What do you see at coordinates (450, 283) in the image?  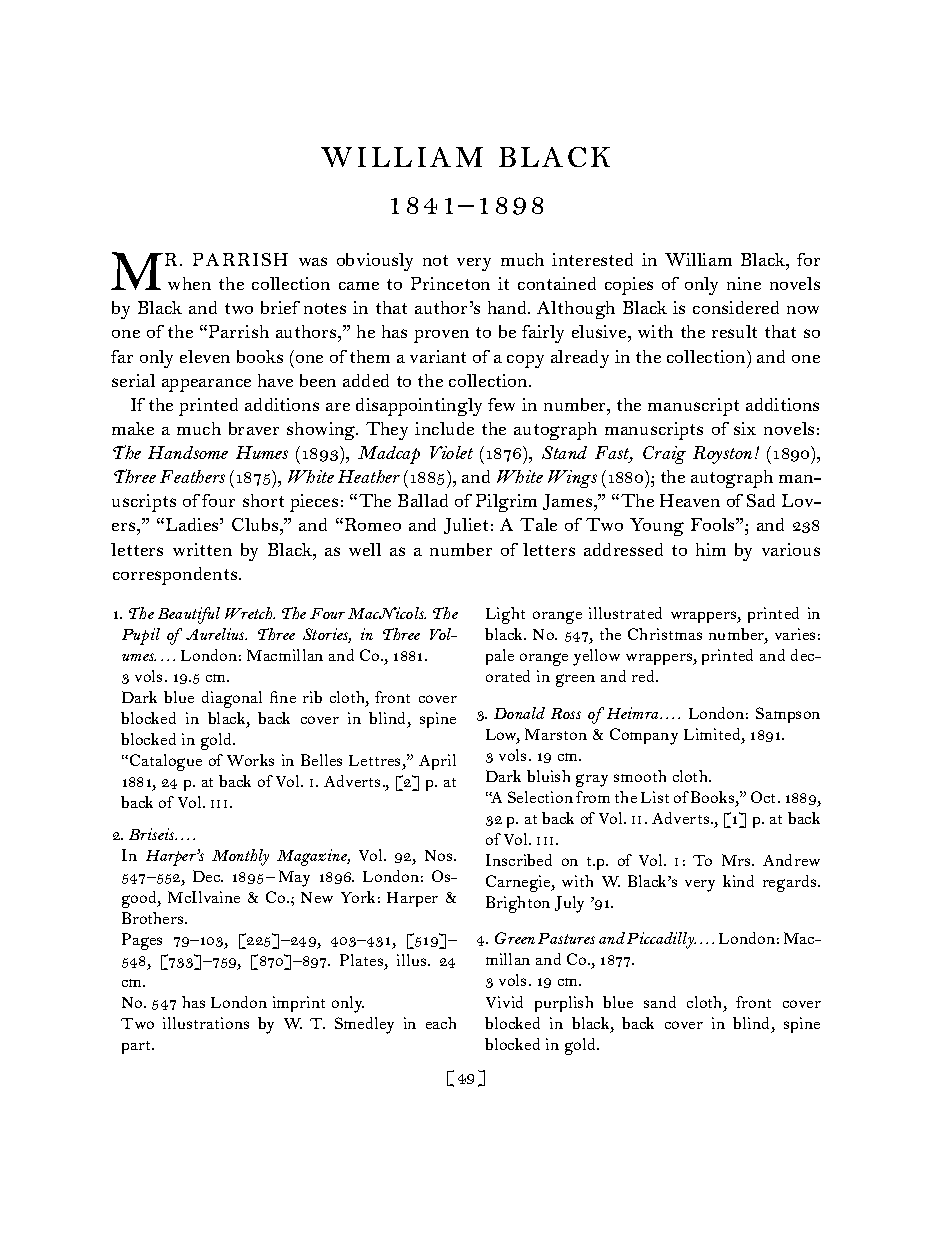 I see `Princeton` at bounding box center [450, 283].
